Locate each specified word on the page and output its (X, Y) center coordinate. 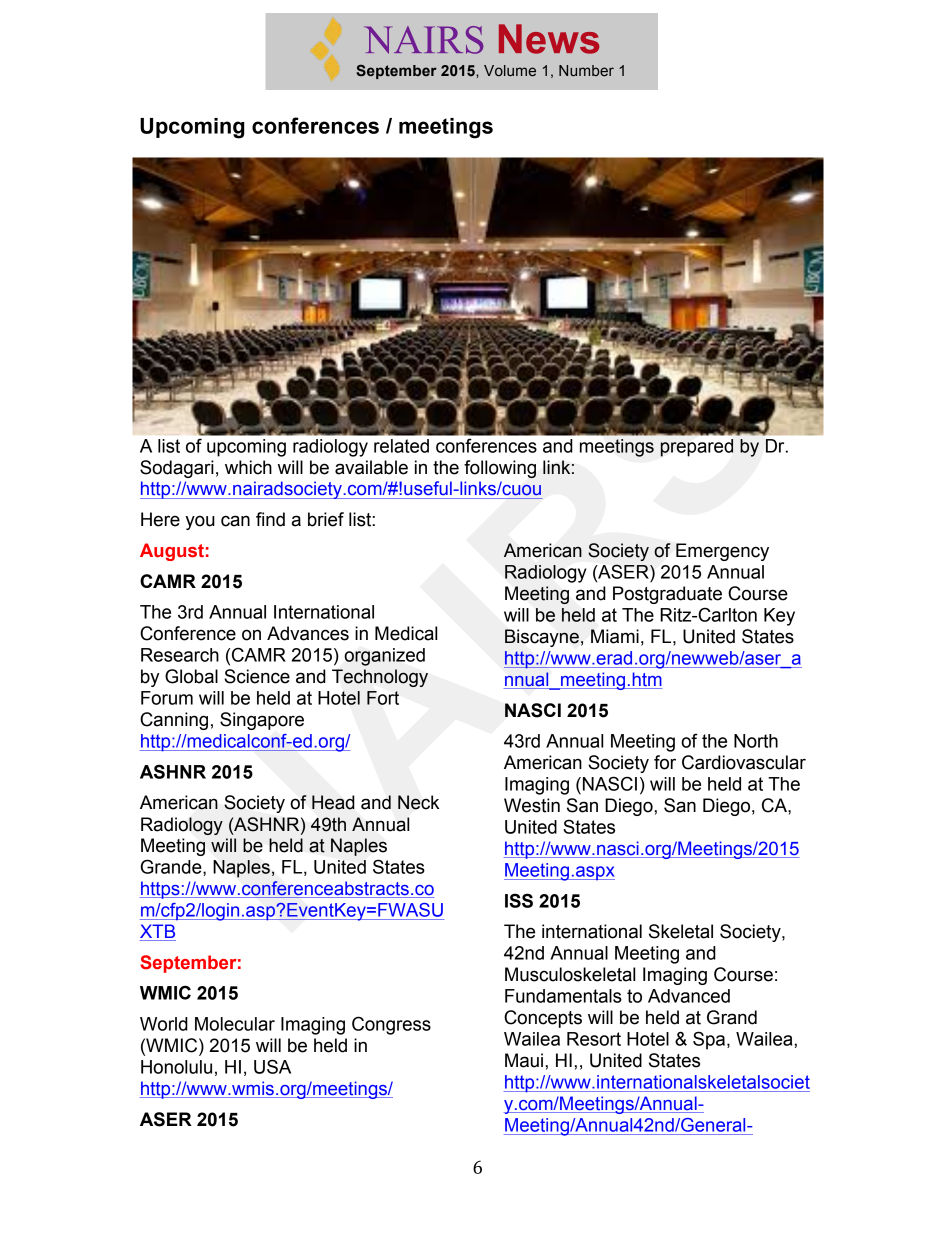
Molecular (235, 1024)
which (248, 467)
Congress (391, 1025)
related (401, 446)
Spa (710, 1040)
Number (586, 71)
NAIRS (423, 40)
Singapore (262, 721)
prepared (696, 448)
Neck (418, 802)
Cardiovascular (744, 762)
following (500, 469)
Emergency (722, 552)
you (200, 522)
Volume (510, 71)
